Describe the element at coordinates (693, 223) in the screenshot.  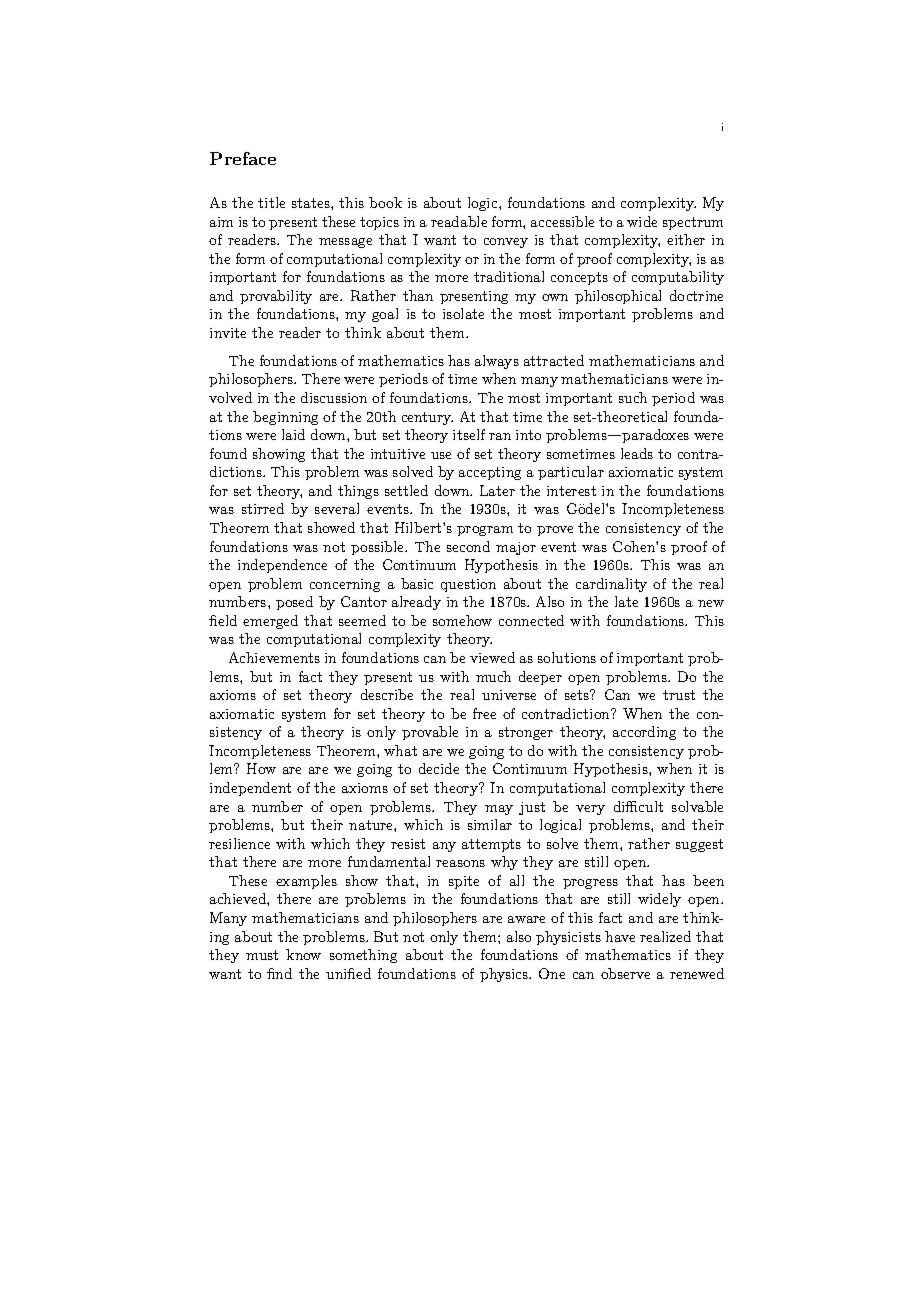
I see `spectrum` at that location.
